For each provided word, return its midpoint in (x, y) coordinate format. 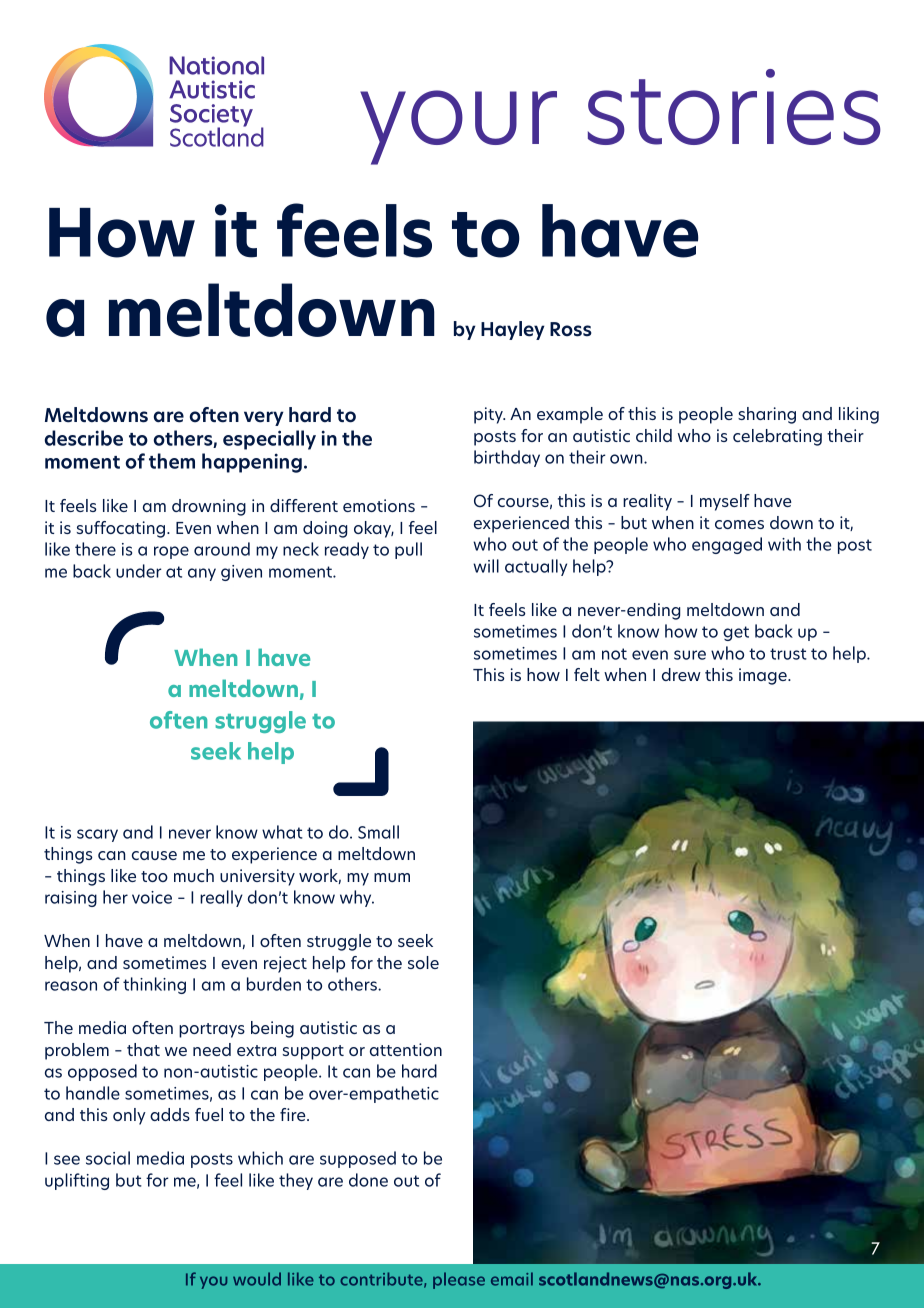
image (764, 676)
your (458, 127)
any (202, 574)
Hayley (513, 330)
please (459, 1280)
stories (734, 107)
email (512, 1279)
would (257, 1279)
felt (587, 674)
